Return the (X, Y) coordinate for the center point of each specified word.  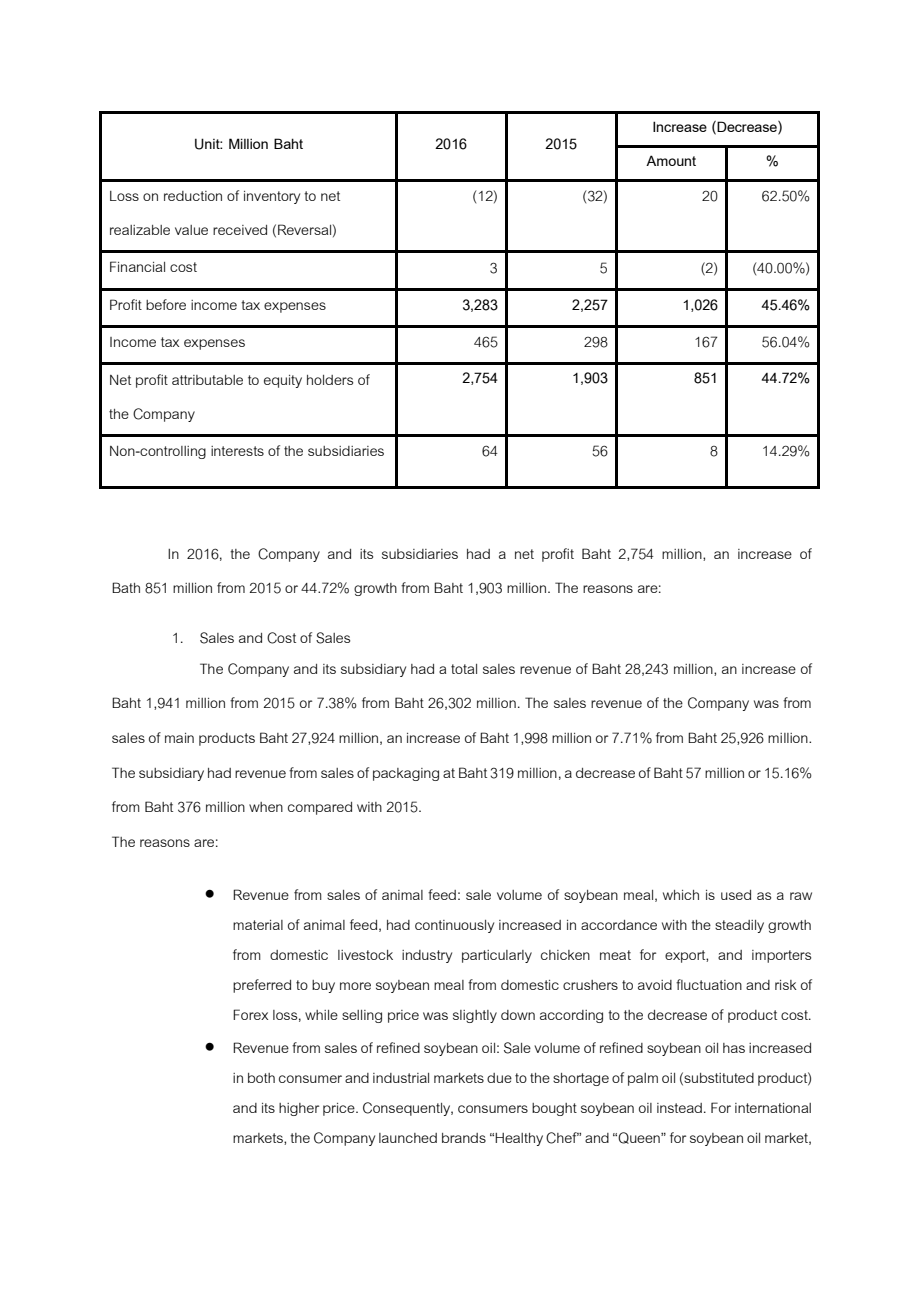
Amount (671, 160)
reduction (193, 196)
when (266, 807)
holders (330, 380)
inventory (272, 197)
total (464, 669)
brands (464, 1138)
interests (237, 451)
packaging (406, 774)
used (736, 895)
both (261, 1078)
